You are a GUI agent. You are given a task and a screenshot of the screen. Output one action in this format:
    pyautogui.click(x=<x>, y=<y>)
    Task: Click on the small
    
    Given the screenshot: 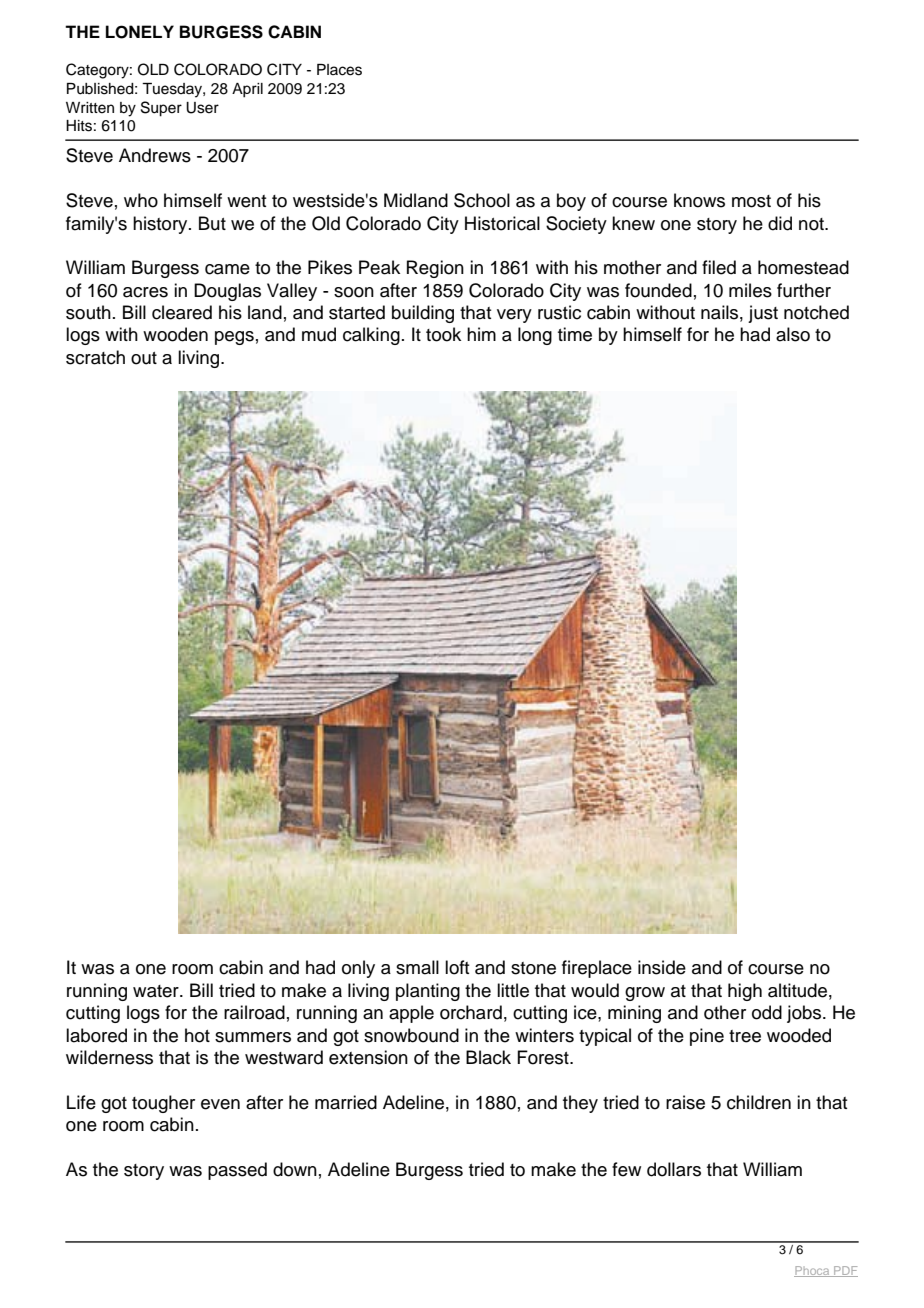 What is the action you would take?
    pyautogui.click(x=417, y=967)
